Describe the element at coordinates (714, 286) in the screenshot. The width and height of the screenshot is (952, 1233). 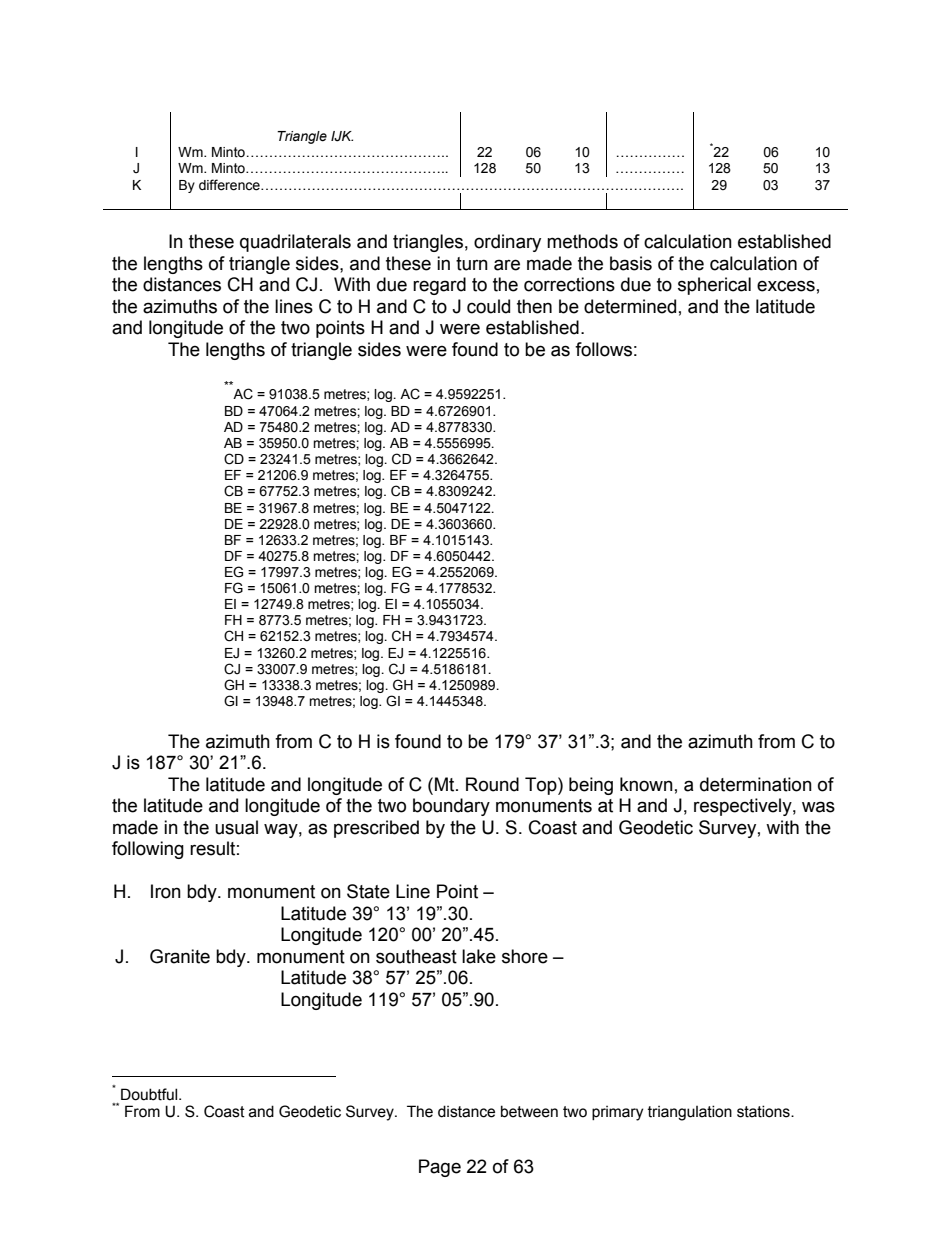
I see `spherical` at that location.
